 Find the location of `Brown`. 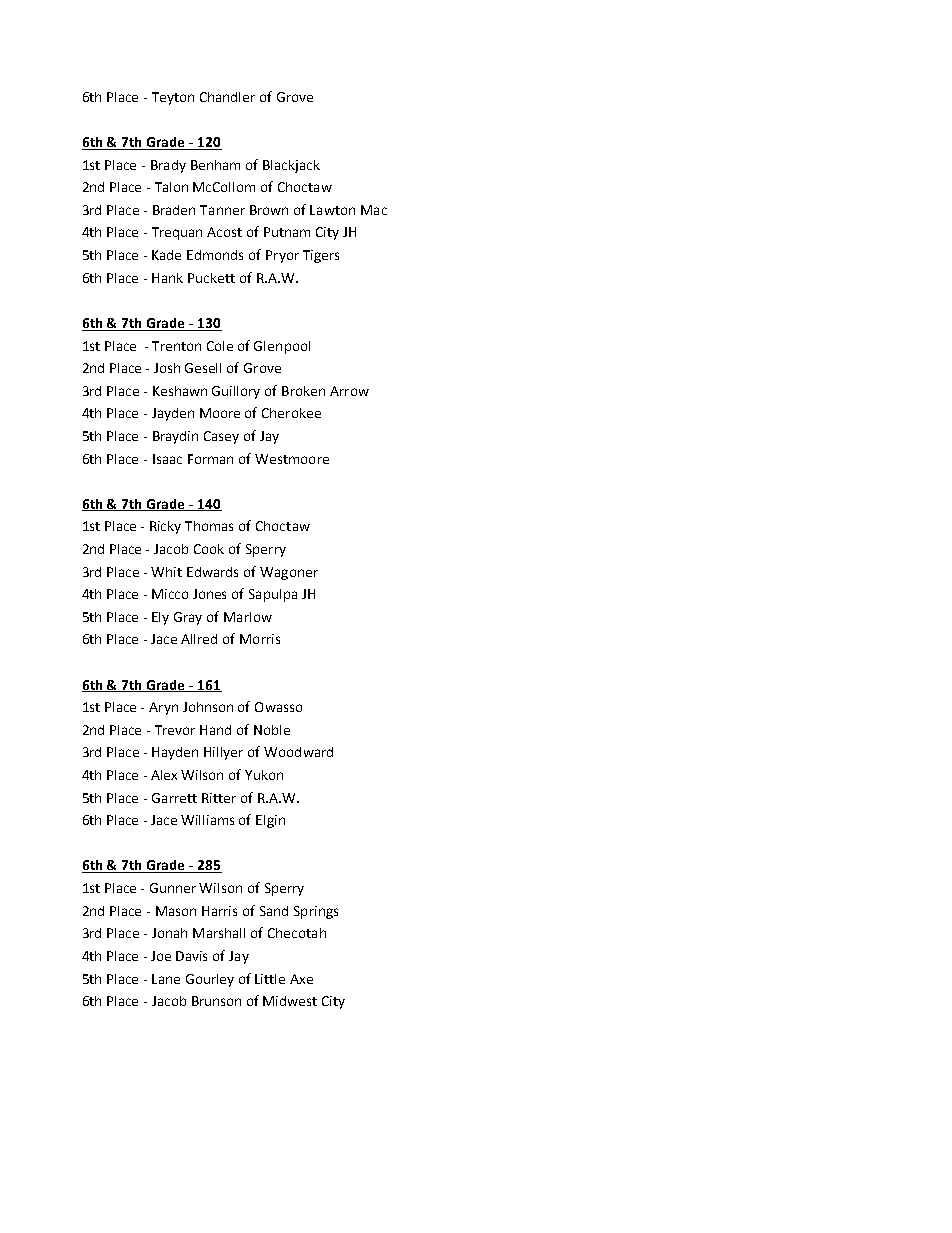

Brown is located at coordinates (269, 210).
